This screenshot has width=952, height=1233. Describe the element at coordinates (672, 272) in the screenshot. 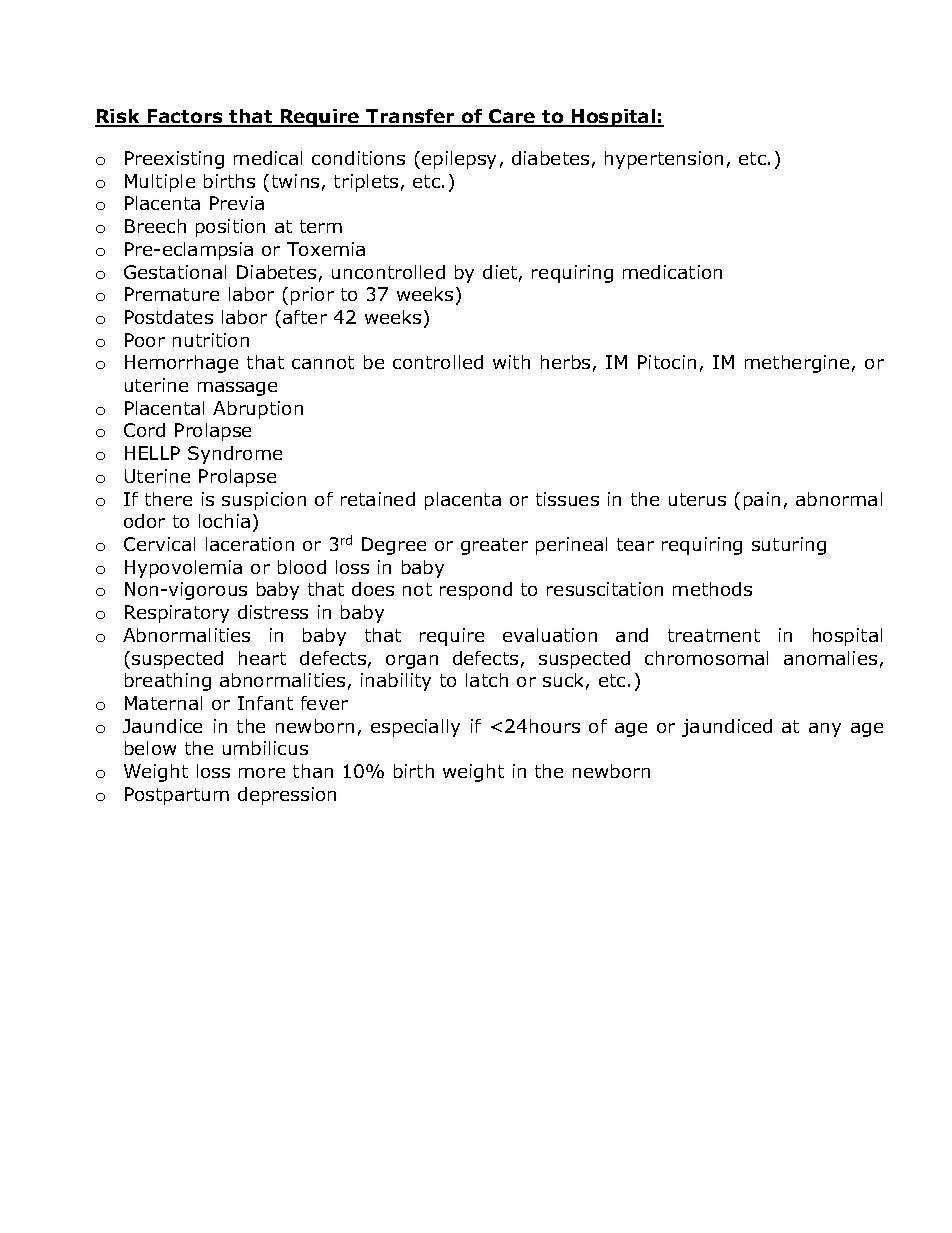

I see `medication` at that location.
